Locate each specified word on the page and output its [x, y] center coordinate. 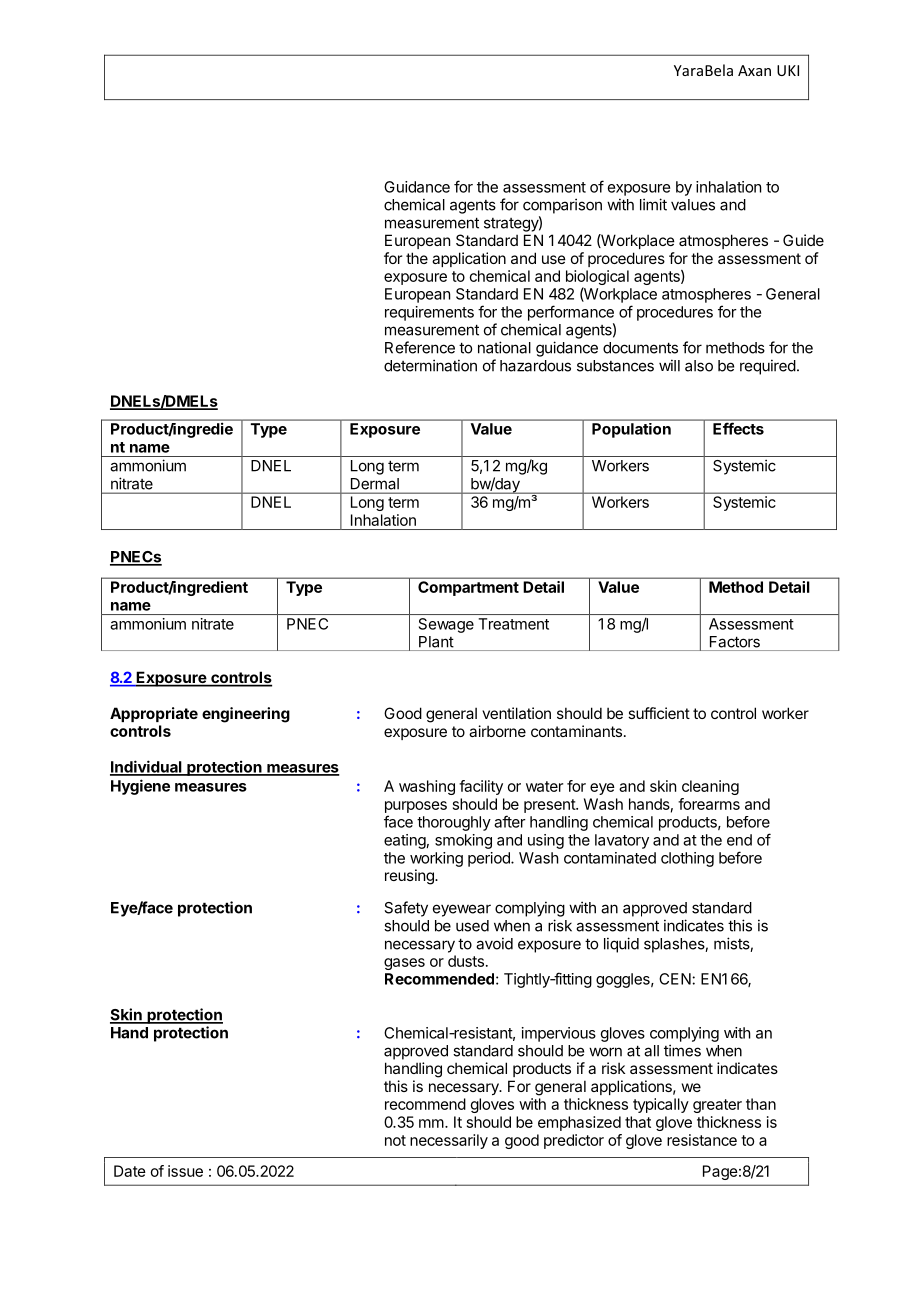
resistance [702, 1140]
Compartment [468, 588]
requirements [429, 313]
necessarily [449, 1141]
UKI [788, 70]
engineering [246, 715]
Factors [735, 642]
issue [185, 1171]
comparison [562, 206]
